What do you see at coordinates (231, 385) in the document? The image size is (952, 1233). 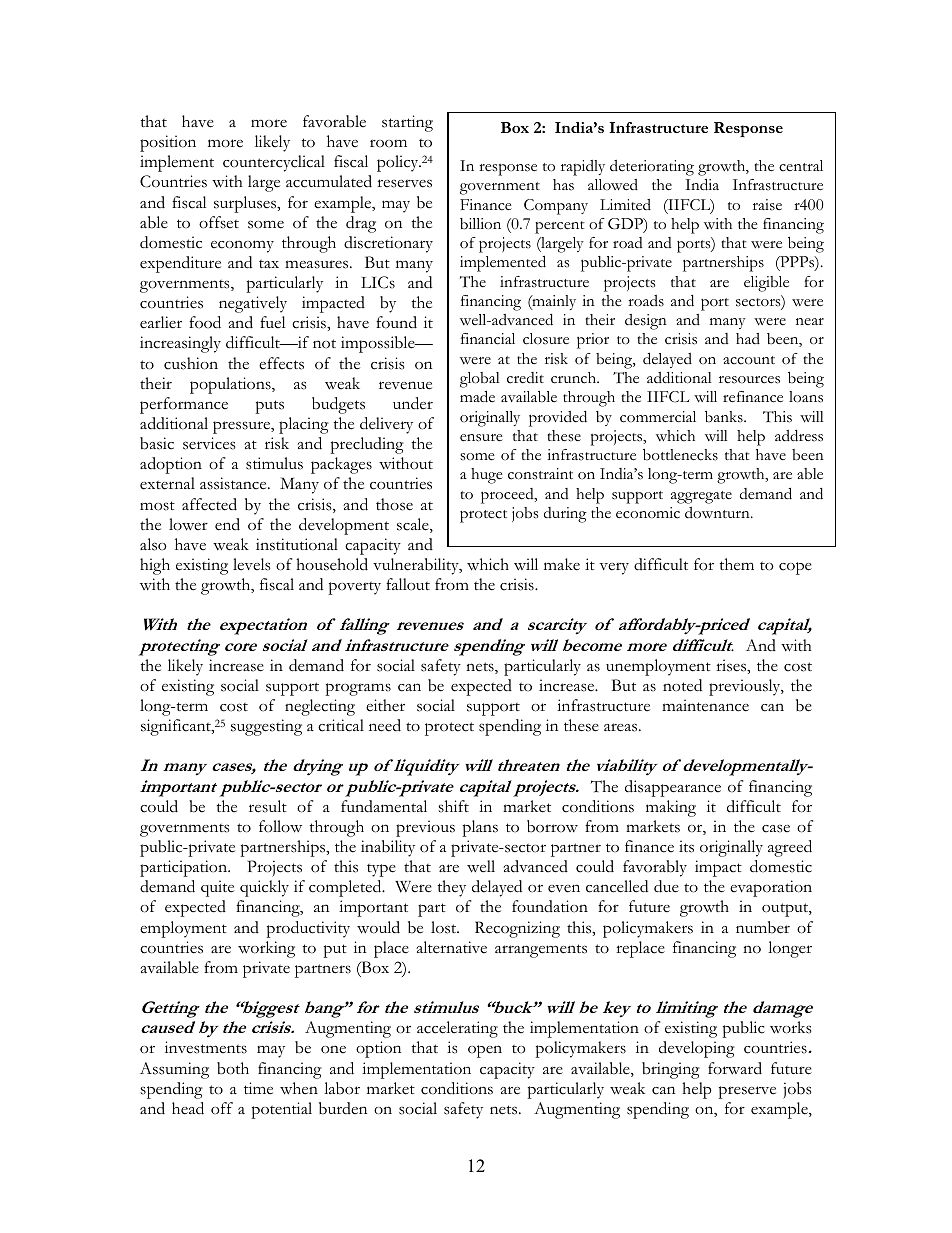 I see `populations` at bounding box center [231, 385].
